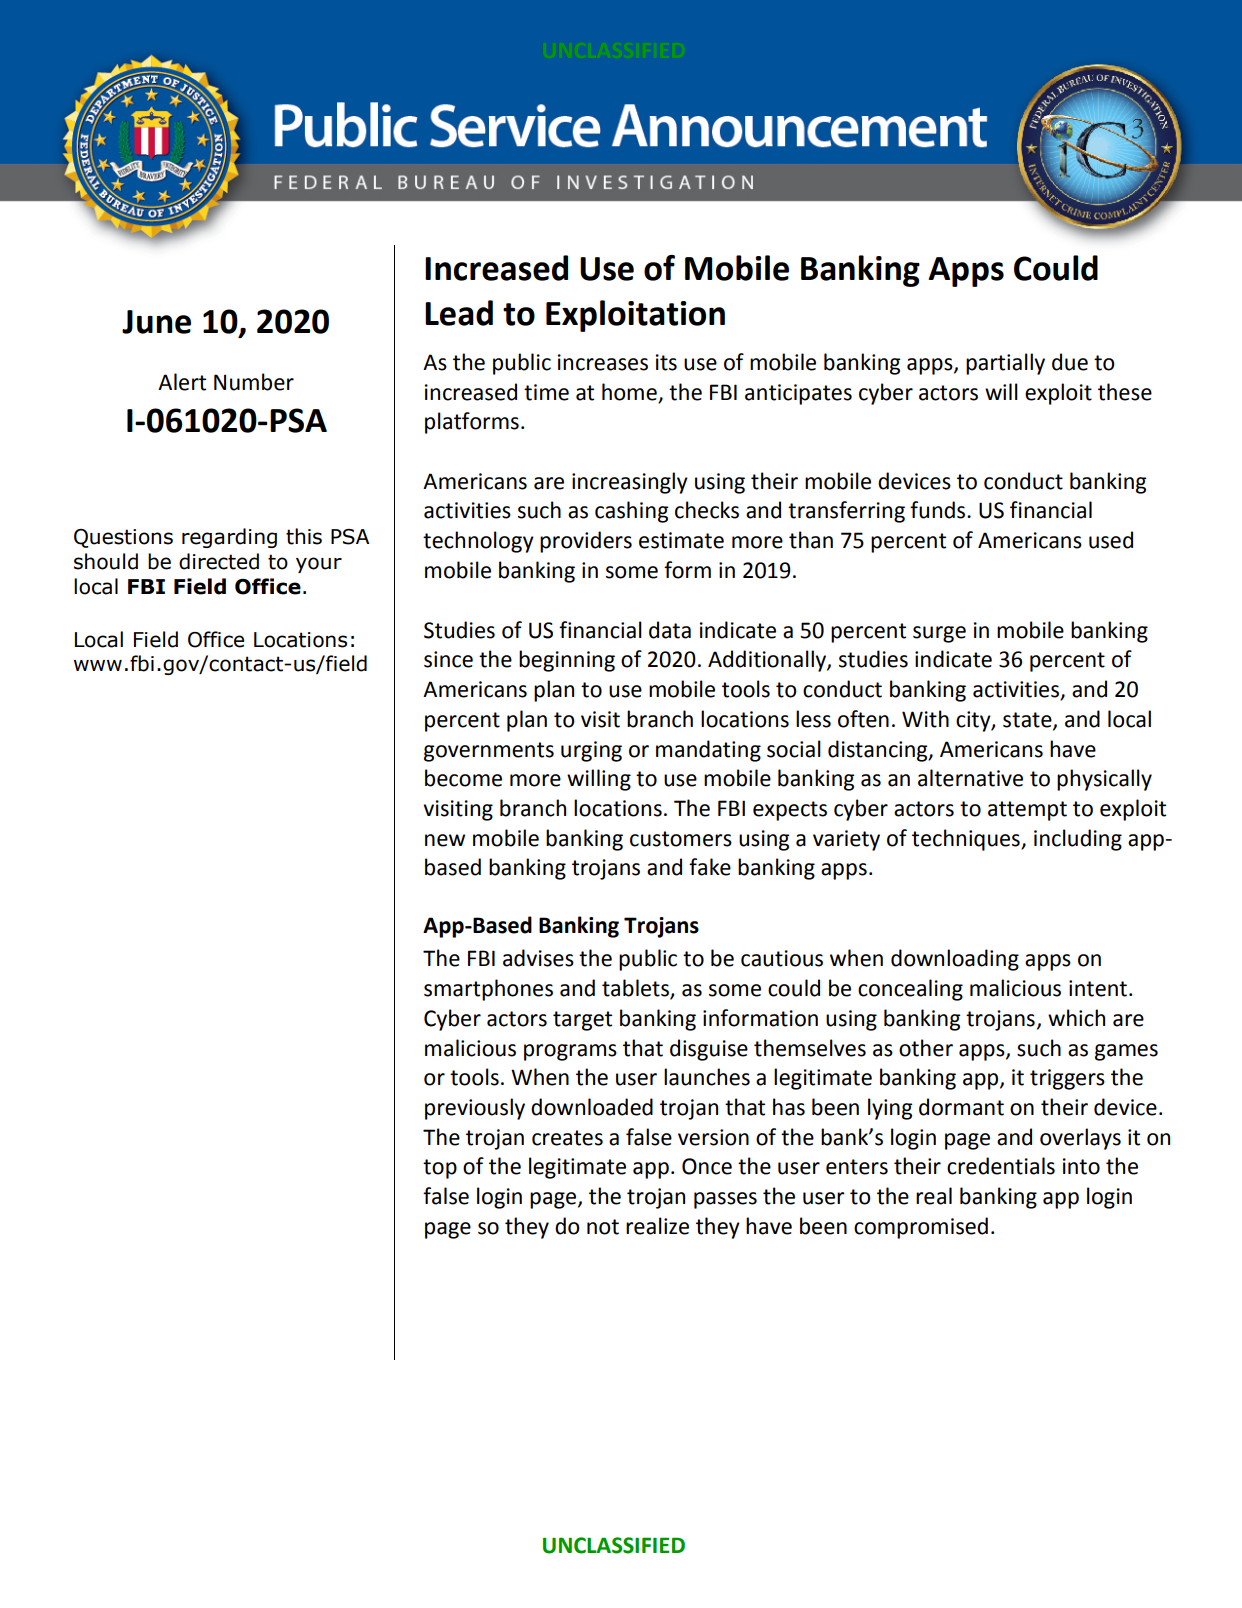 Image resolution: width=1242 pixels, height=1608 pixels. I want to click on partially, so click(1005, 364).
